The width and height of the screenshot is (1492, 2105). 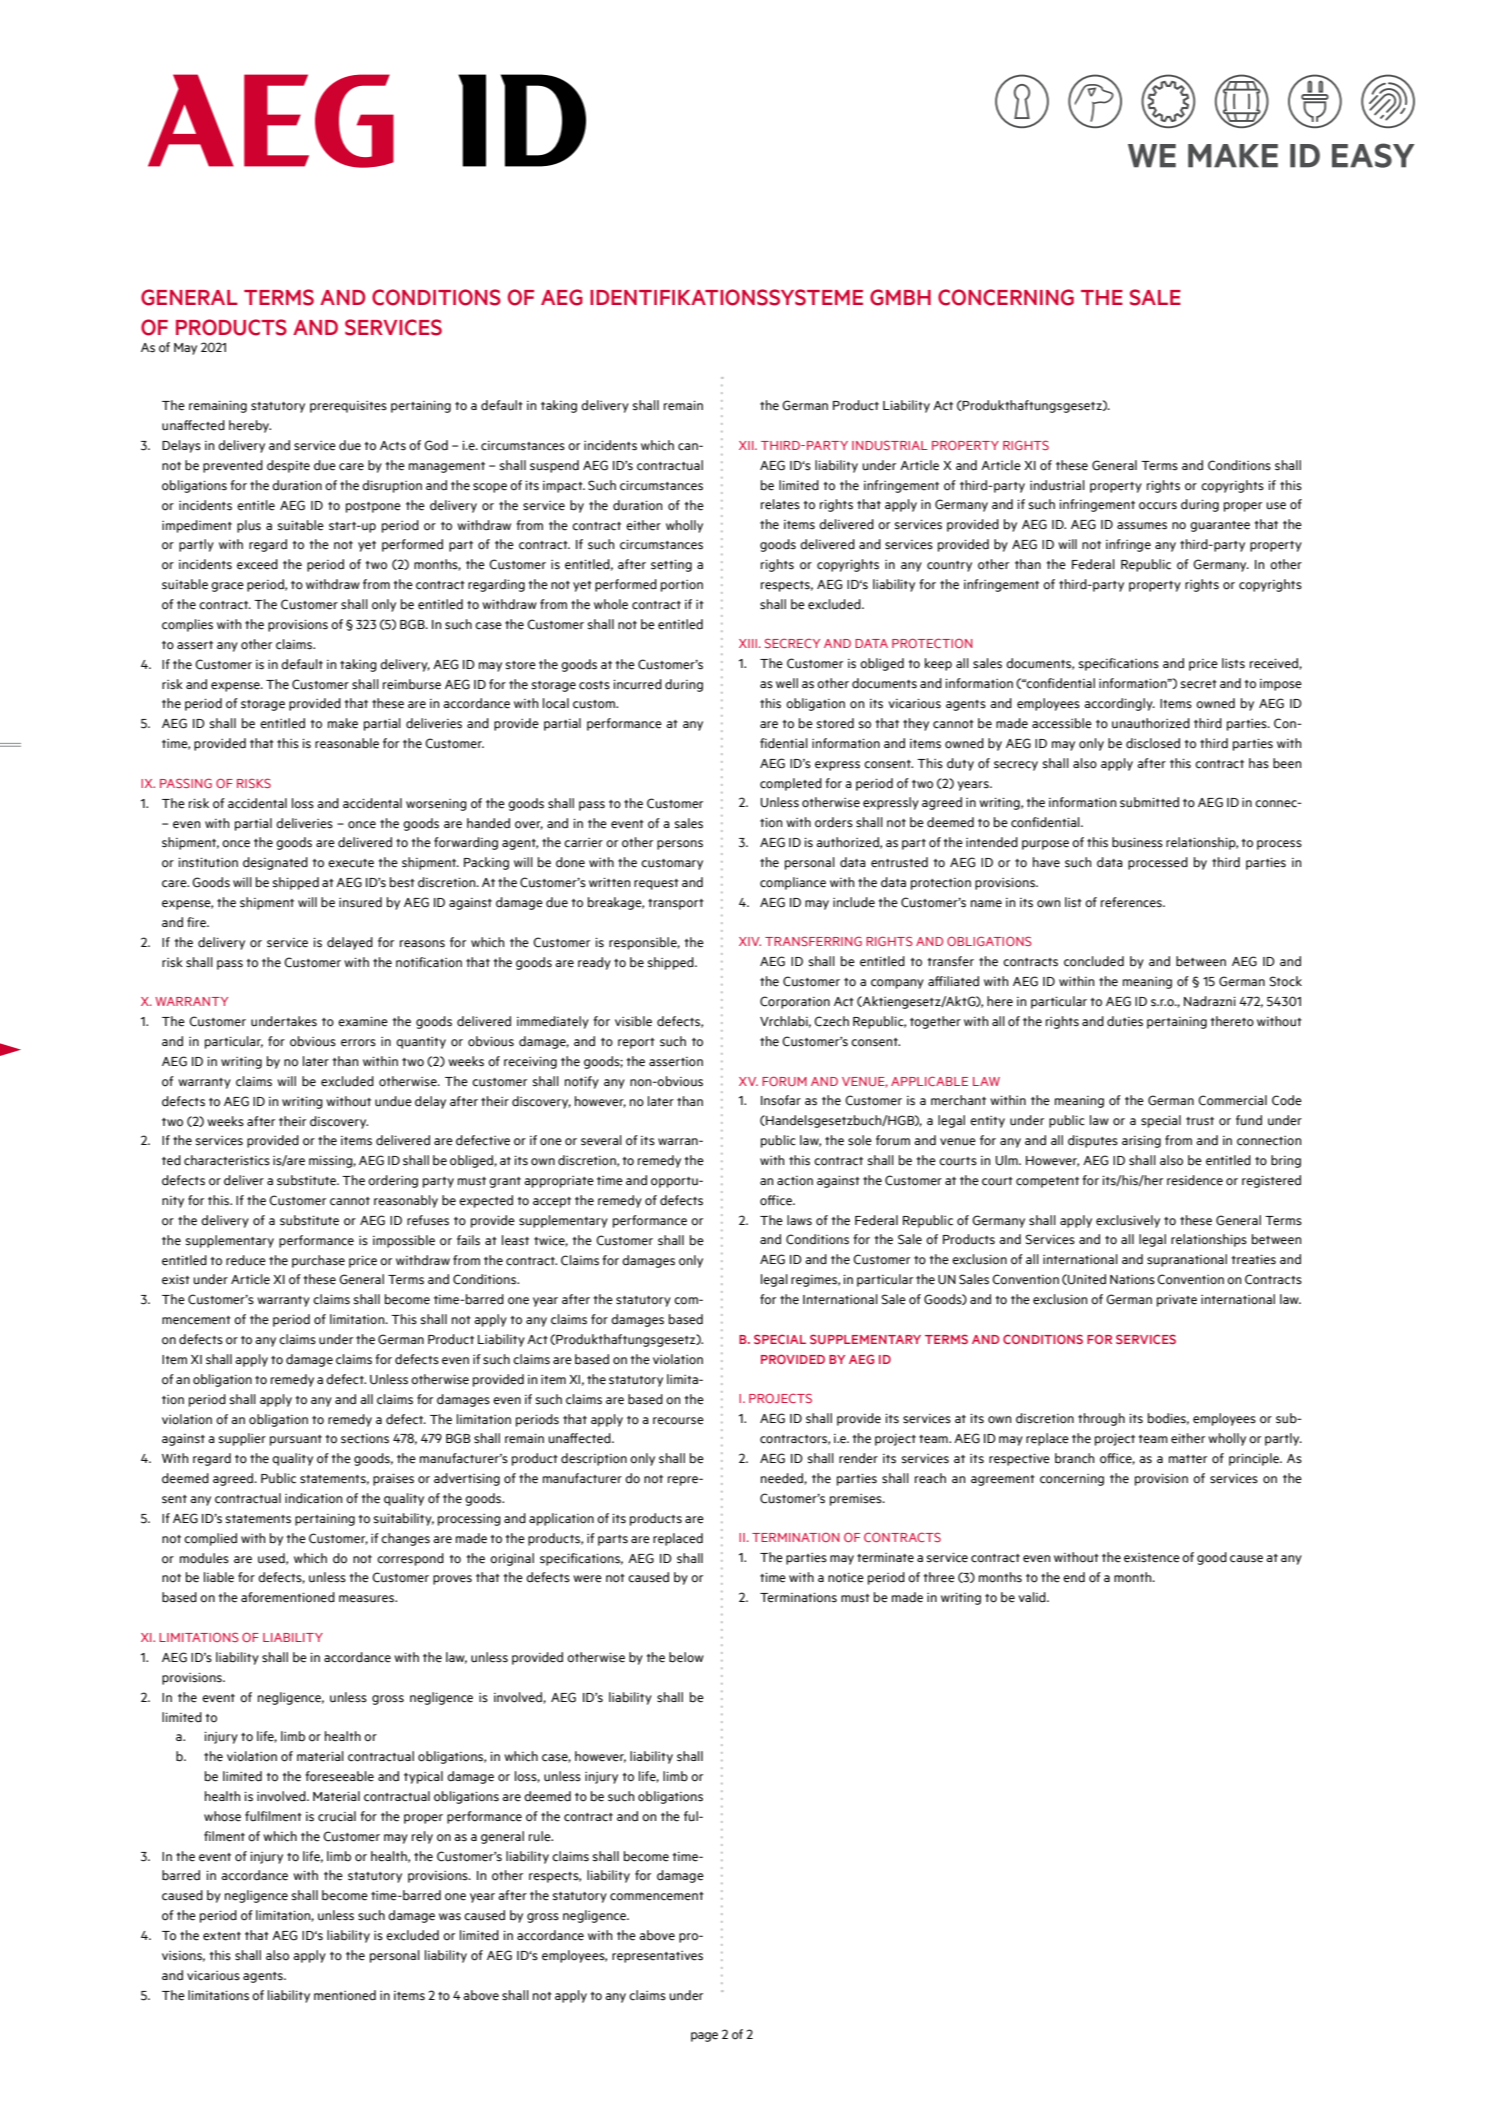 What do you see at coordinates (1033, 1597) in the screenshot?
I see `valid` at bounding box center [1033, 1597].
